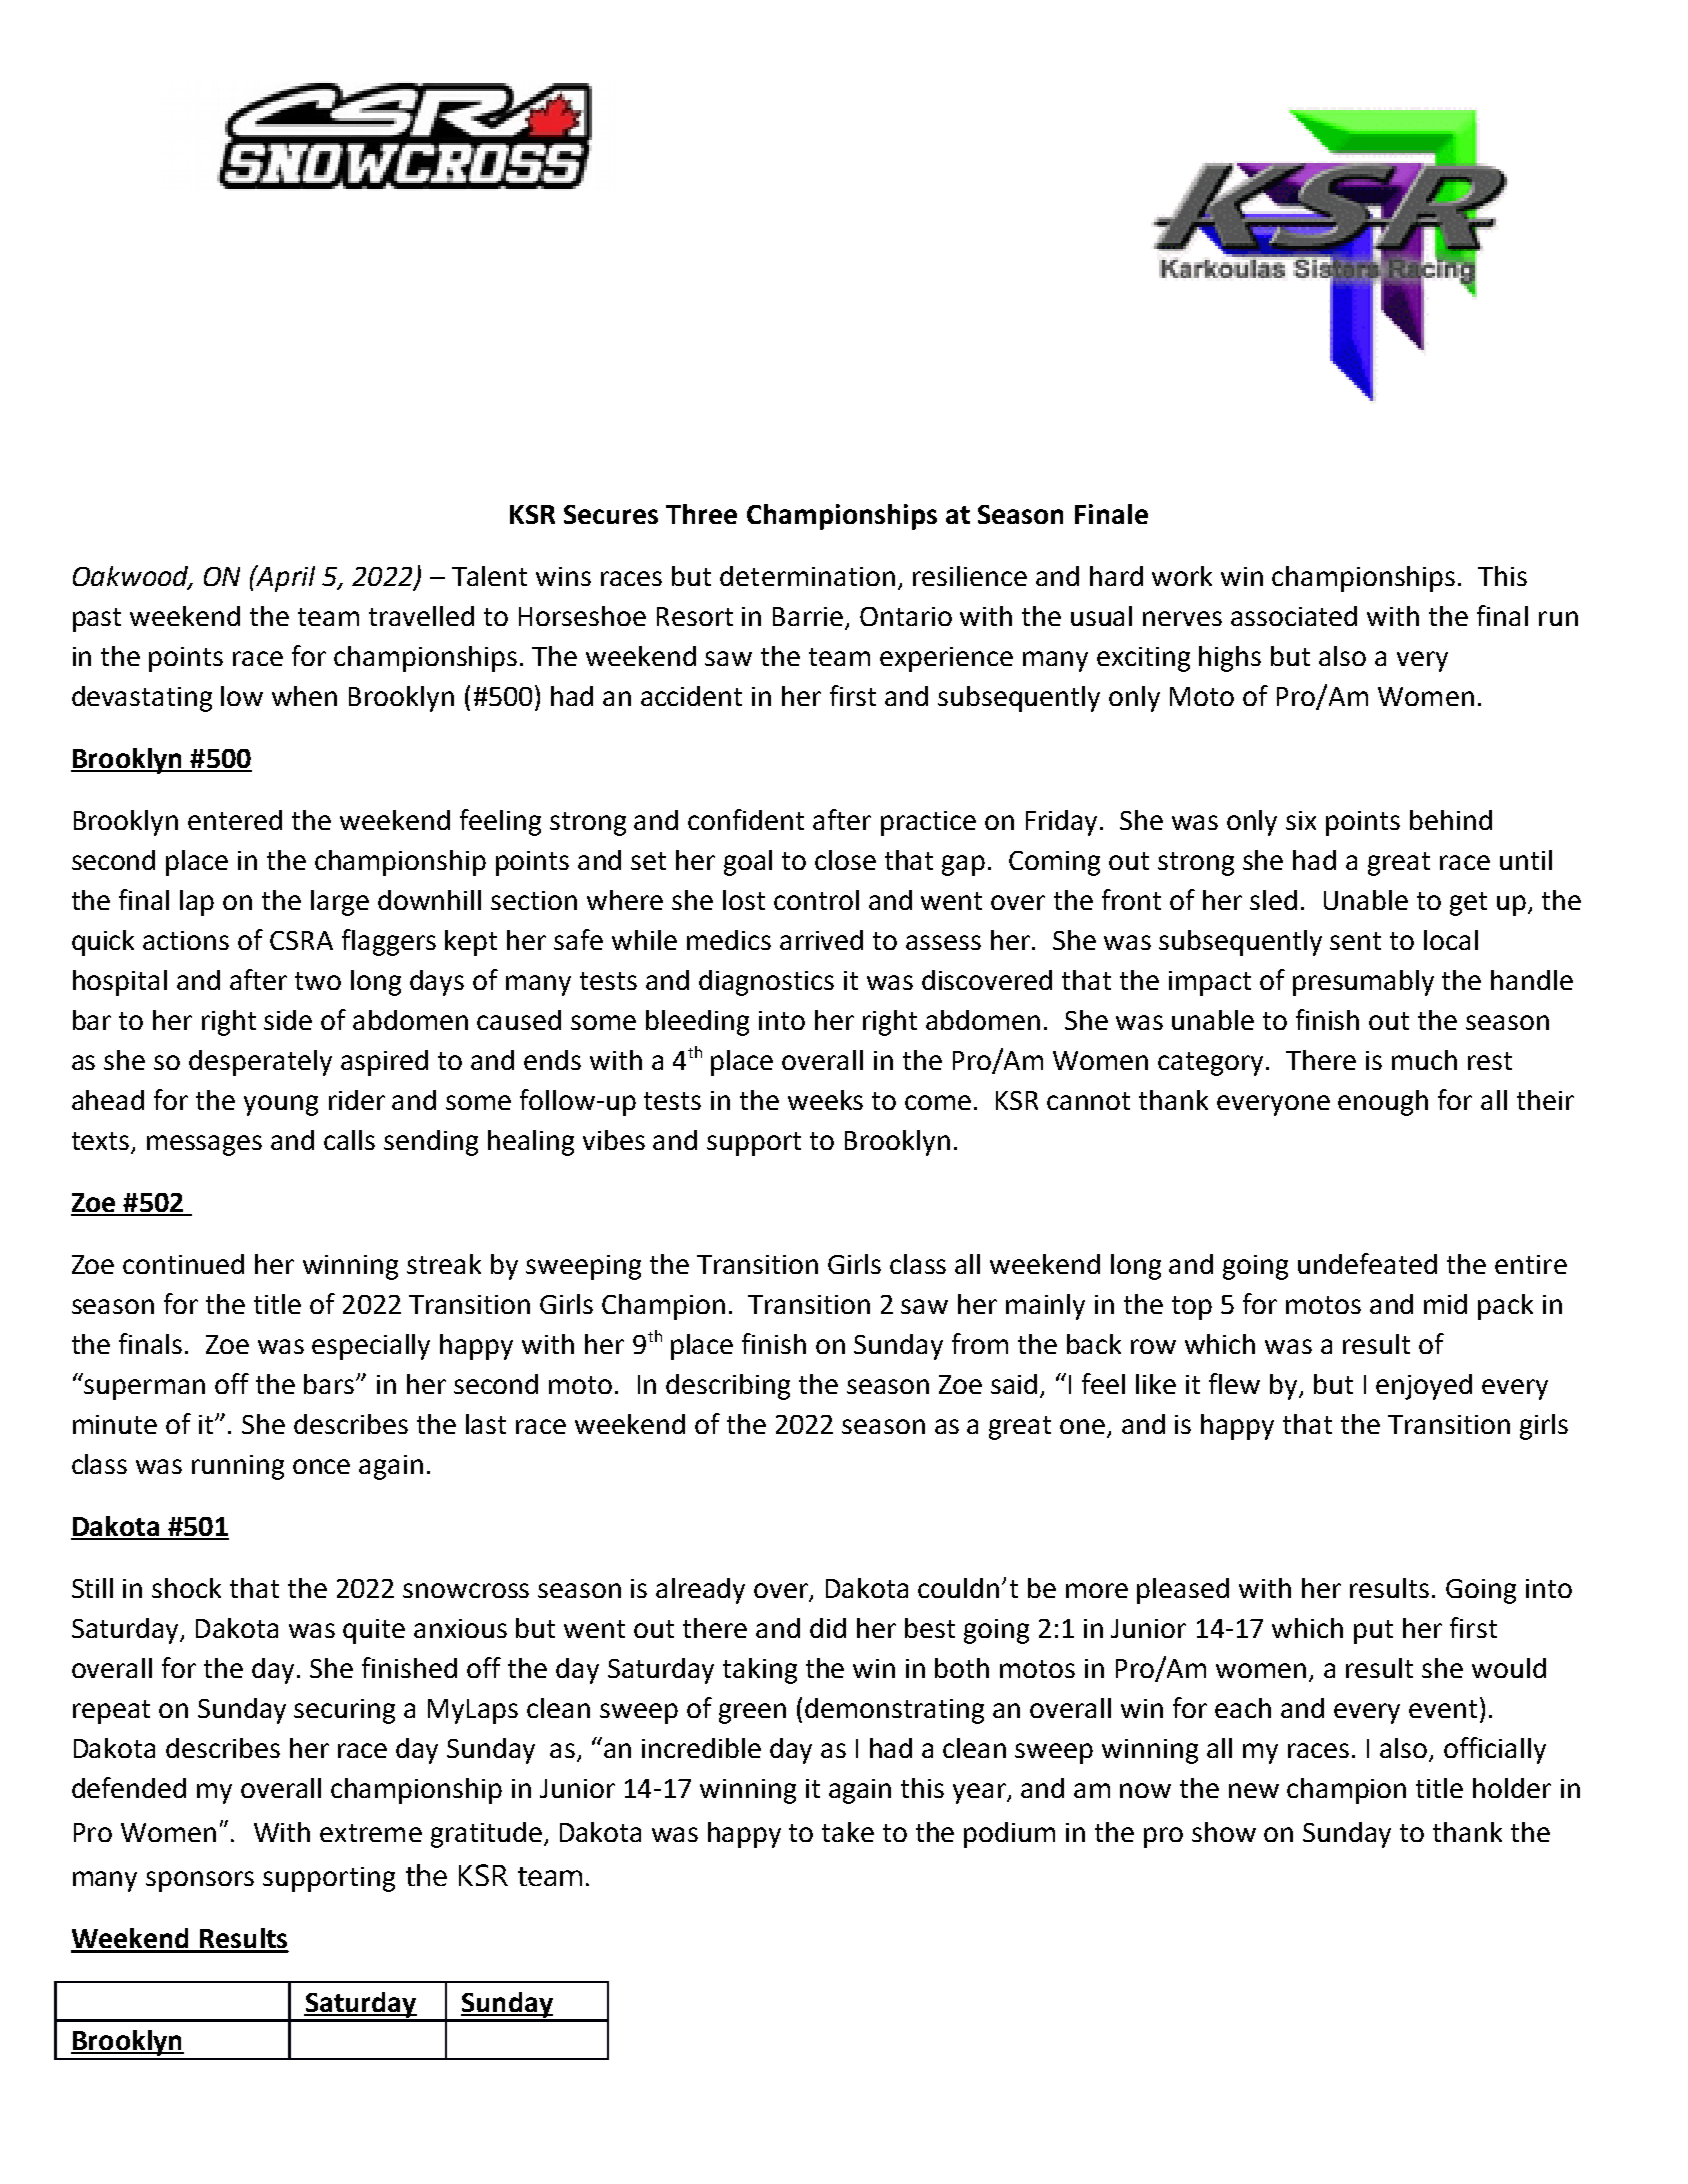  What do you see at coordinates (285, 578) in the screenshot?
I see `April` at bounding box center [285, 578].
